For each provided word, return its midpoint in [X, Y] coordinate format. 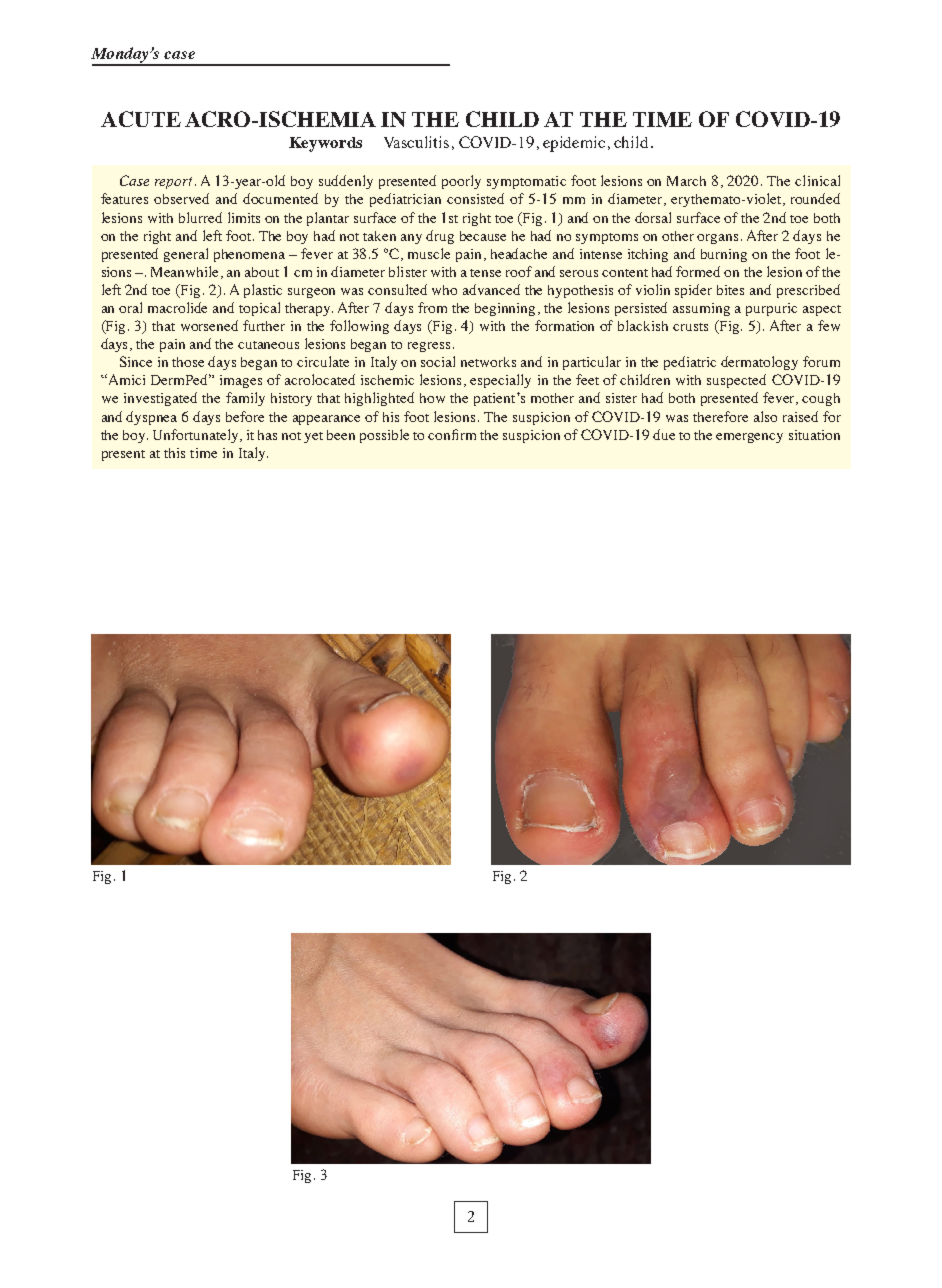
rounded [815, 198]
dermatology [759, 363]
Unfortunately [197, 436]
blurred [200, 217]
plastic [263, 291]
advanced [491, 289]
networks [488, 362]
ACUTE [141, 119]
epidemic [574, 144]
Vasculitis [416, 142]
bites [730, 290]
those [188, 362]
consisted [475, 198]
